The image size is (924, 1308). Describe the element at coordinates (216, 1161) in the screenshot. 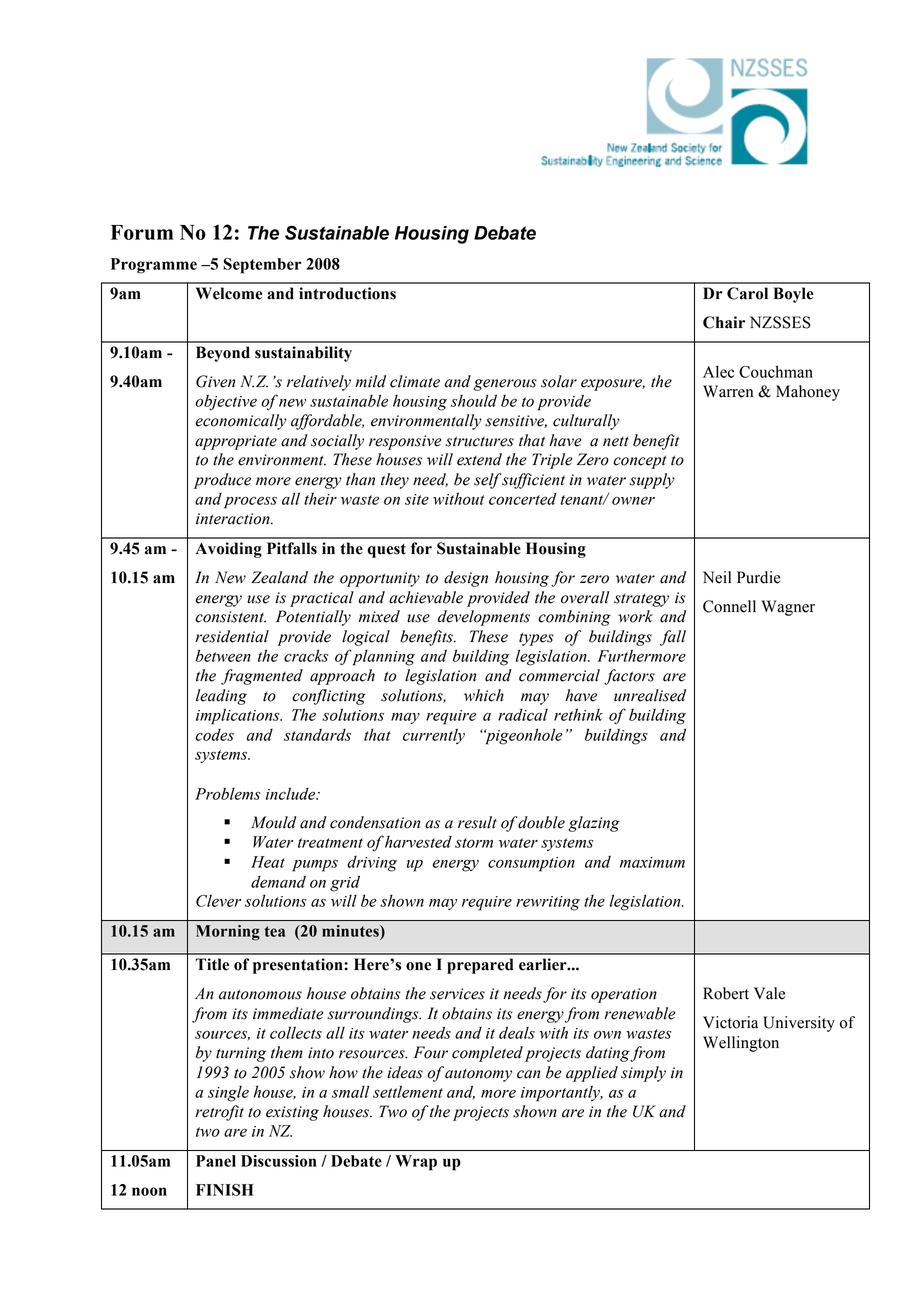

I see `Panel` at that location.
